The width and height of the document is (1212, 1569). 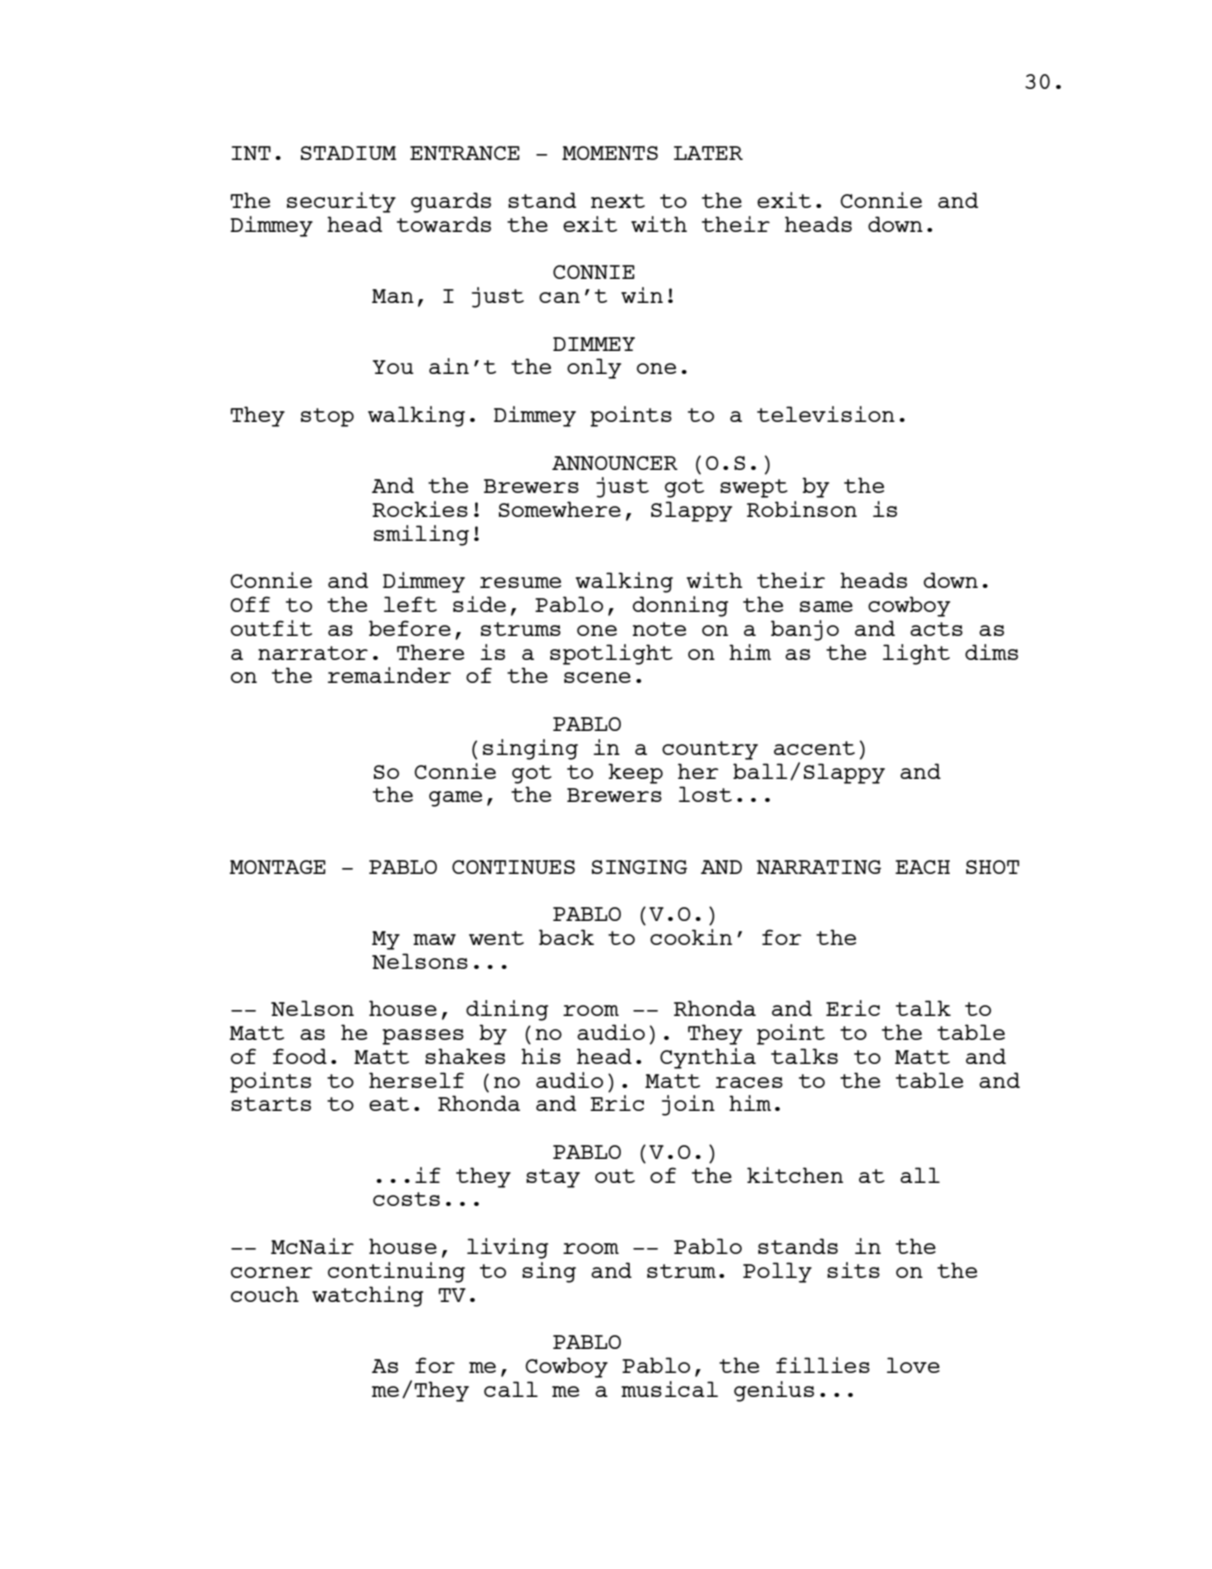 I want to click on races, so click(x=749, y=1082).
